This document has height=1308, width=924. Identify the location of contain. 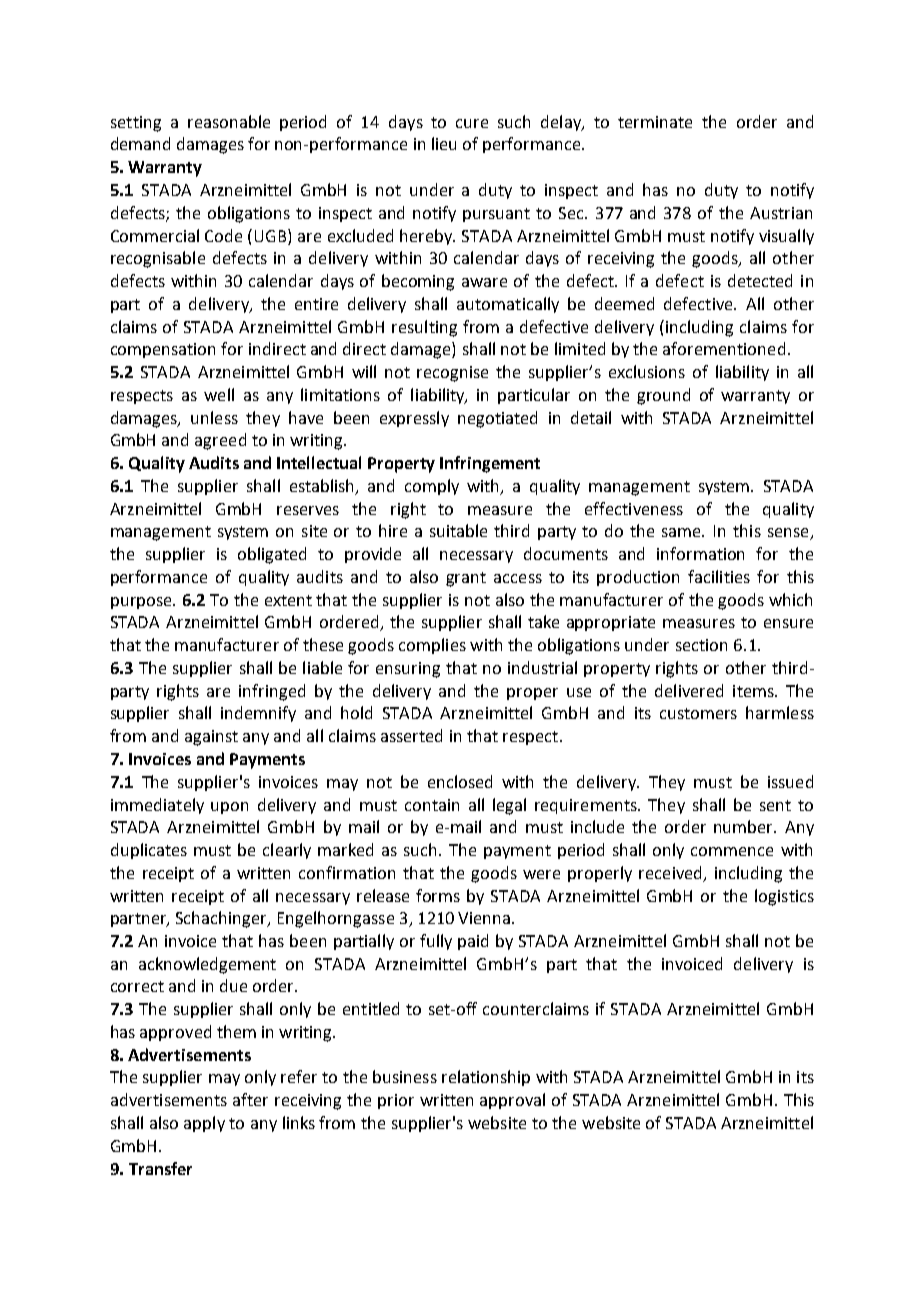
(432, 805).
